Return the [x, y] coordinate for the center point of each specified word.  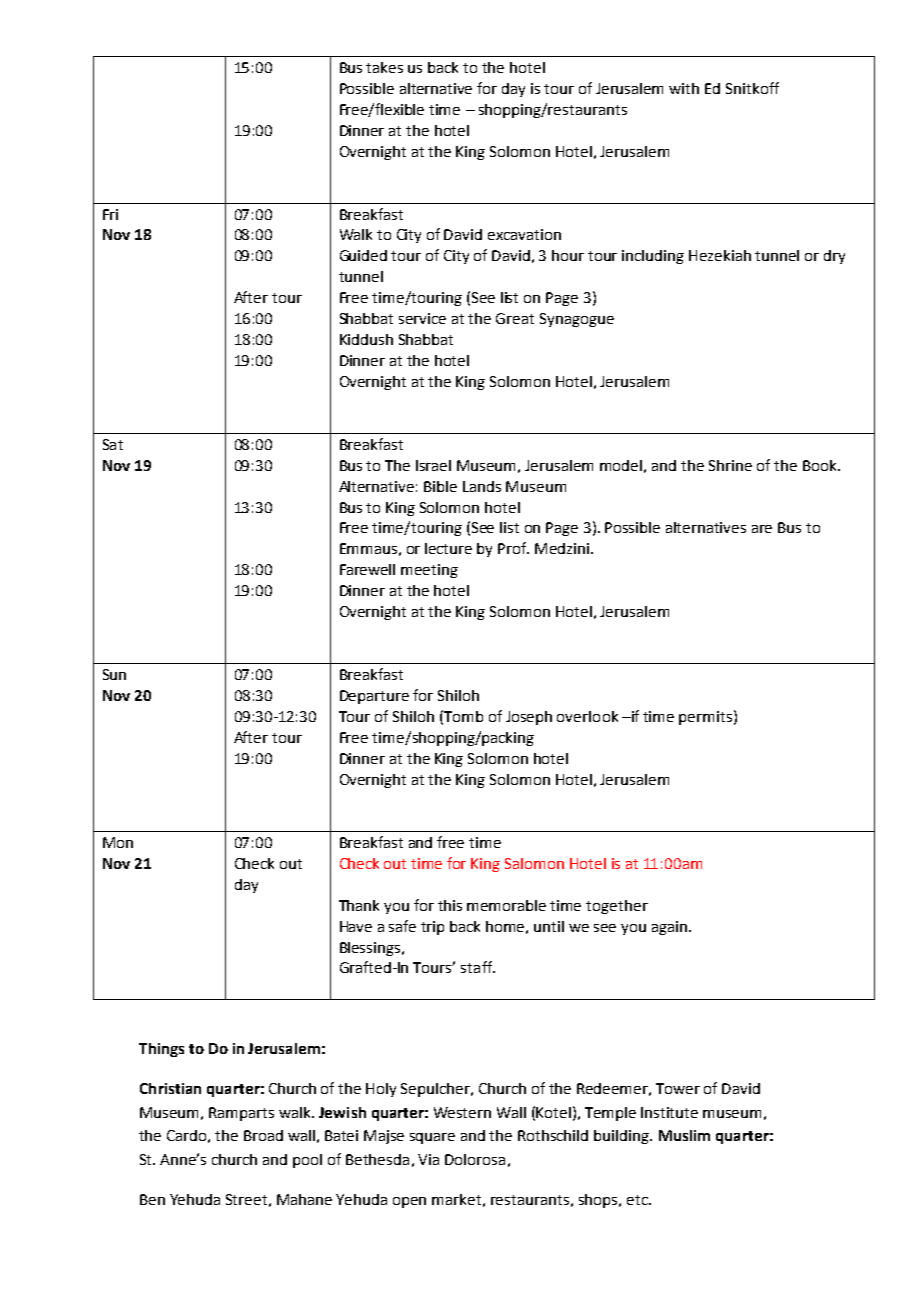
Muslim [684, 1135]
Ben [152, 1199]
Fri [110, 214]
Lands [482, 486]
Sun [114, 674]
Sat [113, 444]
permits [705, 718]
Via [428, 1159]
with [684, 88]
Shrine [730, 465]
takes [384, 67]
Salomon [534, 863]
